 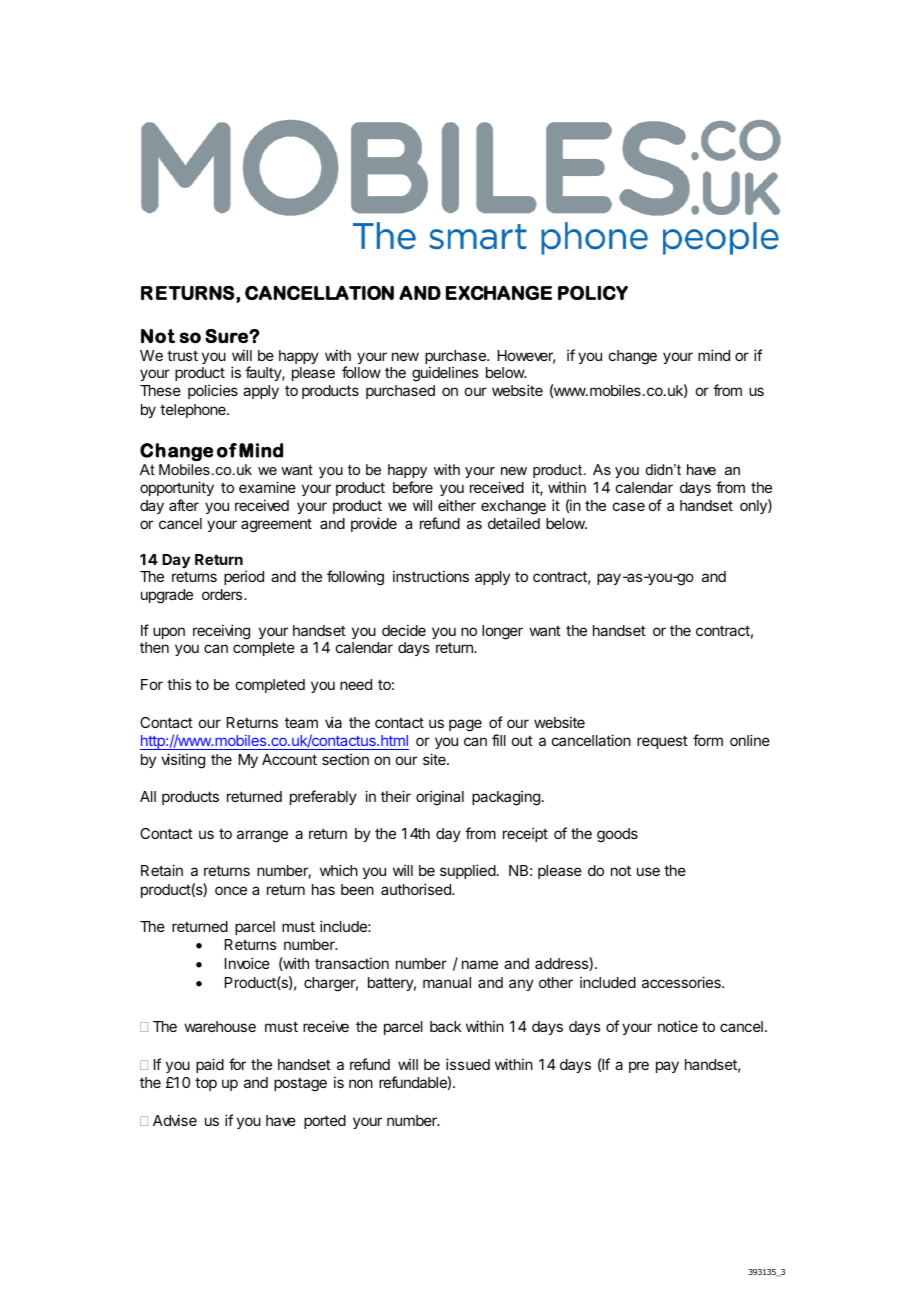 What do you see at coordinates (678, 1026) in the document?
I see `notice` at bounding box center [678, 1026].
